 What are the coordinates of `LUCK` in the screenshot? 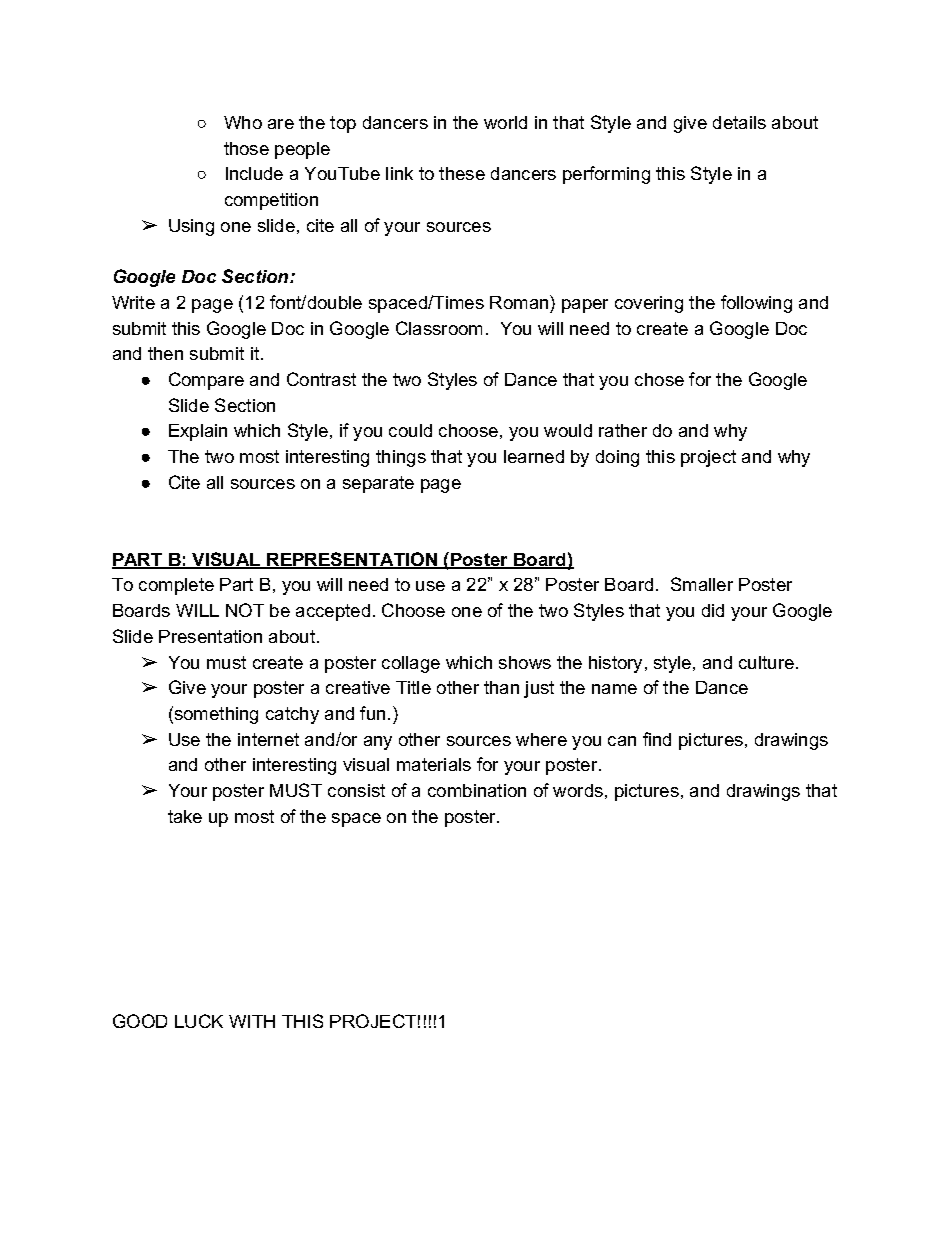 It's located at (199, 1021).
